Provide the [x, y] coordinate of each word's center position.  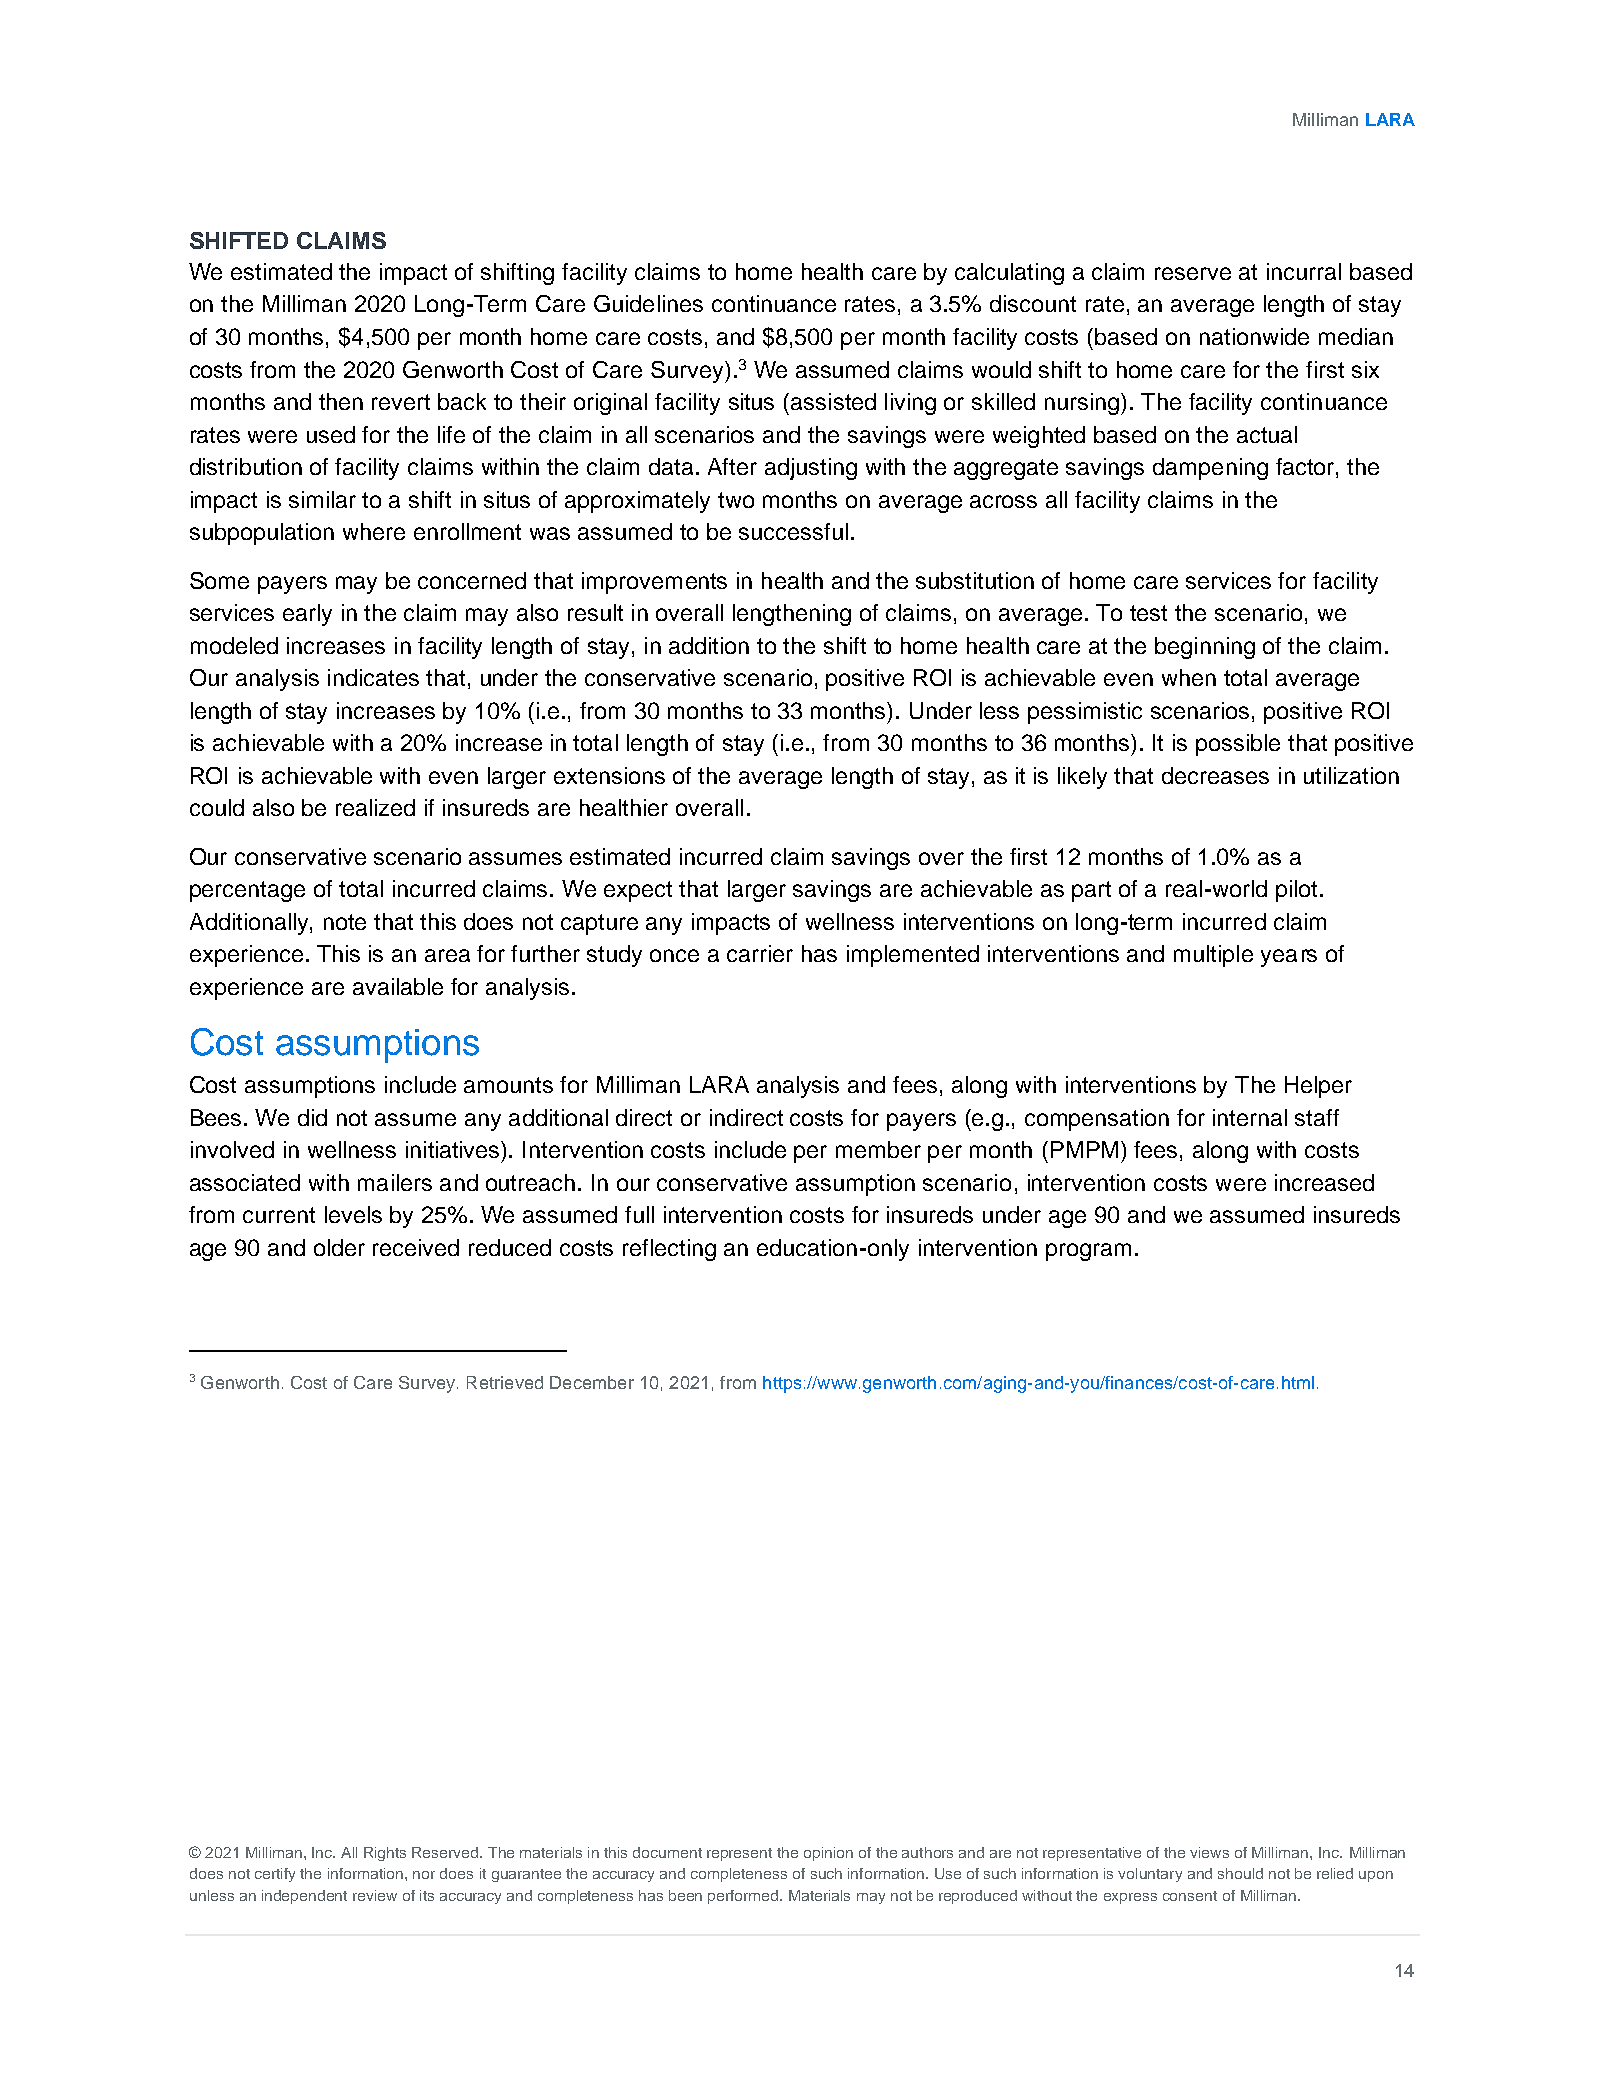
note [345, 922]
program [1088, 1252]
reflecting [669, 1250]
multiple [1213, 956]
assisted [833, 401]
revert [401, 402]
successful [793, 531]
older [339, 1247]
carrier [760, 953]
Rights [385, 1854]
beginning [1205, 648]
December [592, 1382]
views [1209, 1852]
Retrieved [505, 1382]
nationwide [1254, 336]
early [307, 615]
